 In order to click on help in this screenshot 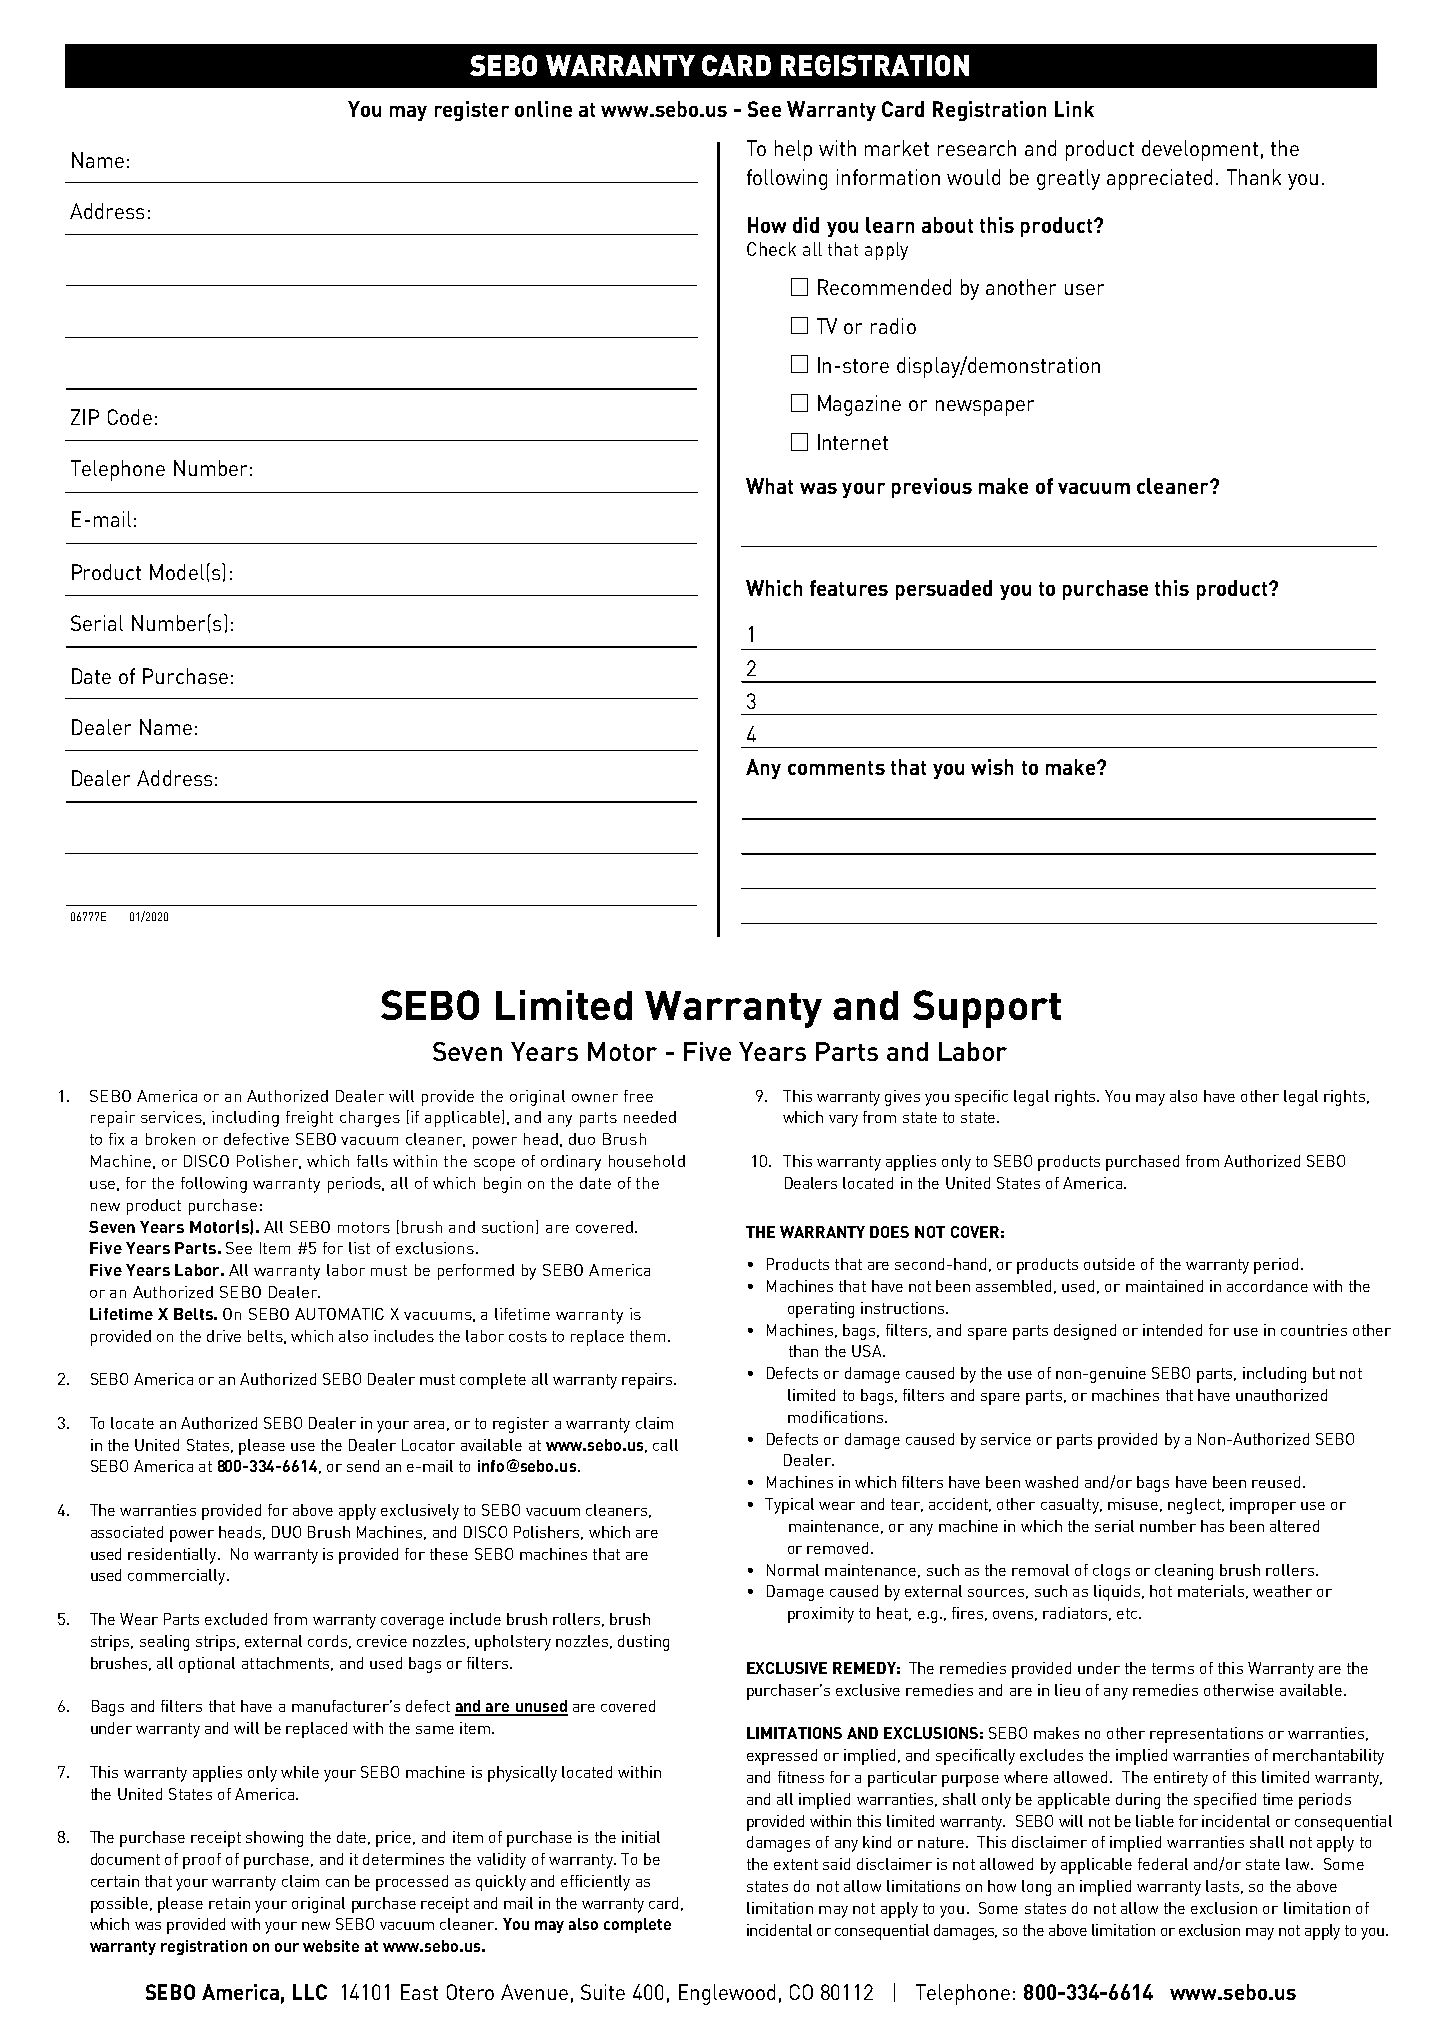, I will do `click(793, 150)`.
